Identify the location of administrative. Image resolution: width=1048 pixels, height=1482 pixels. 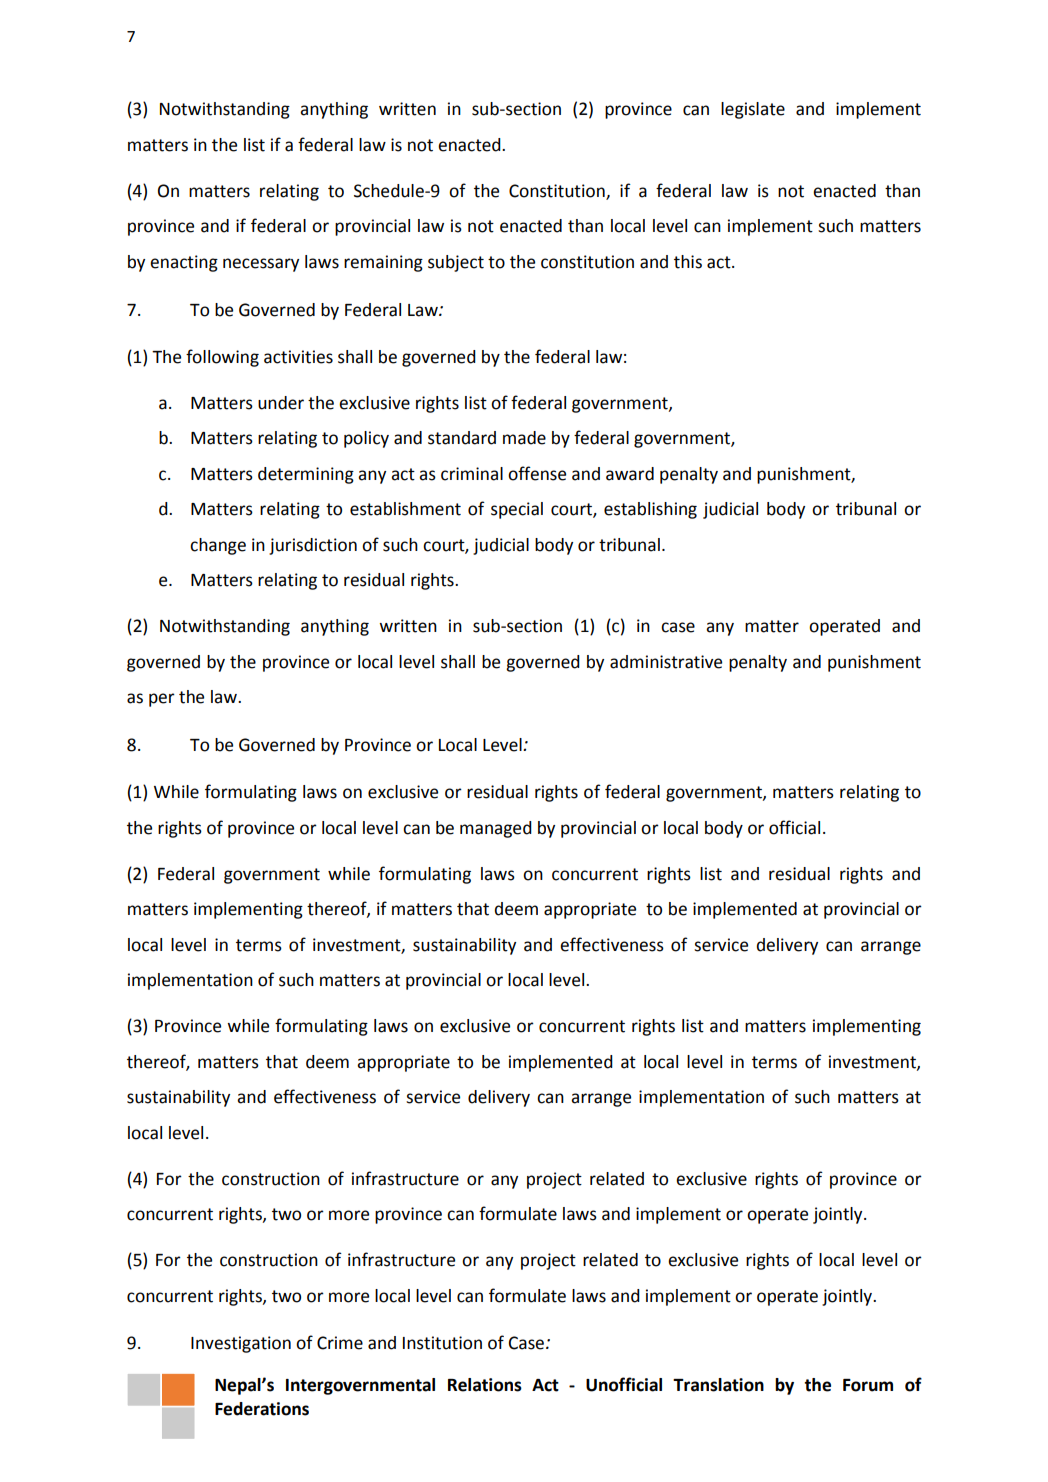
(666, 662).
